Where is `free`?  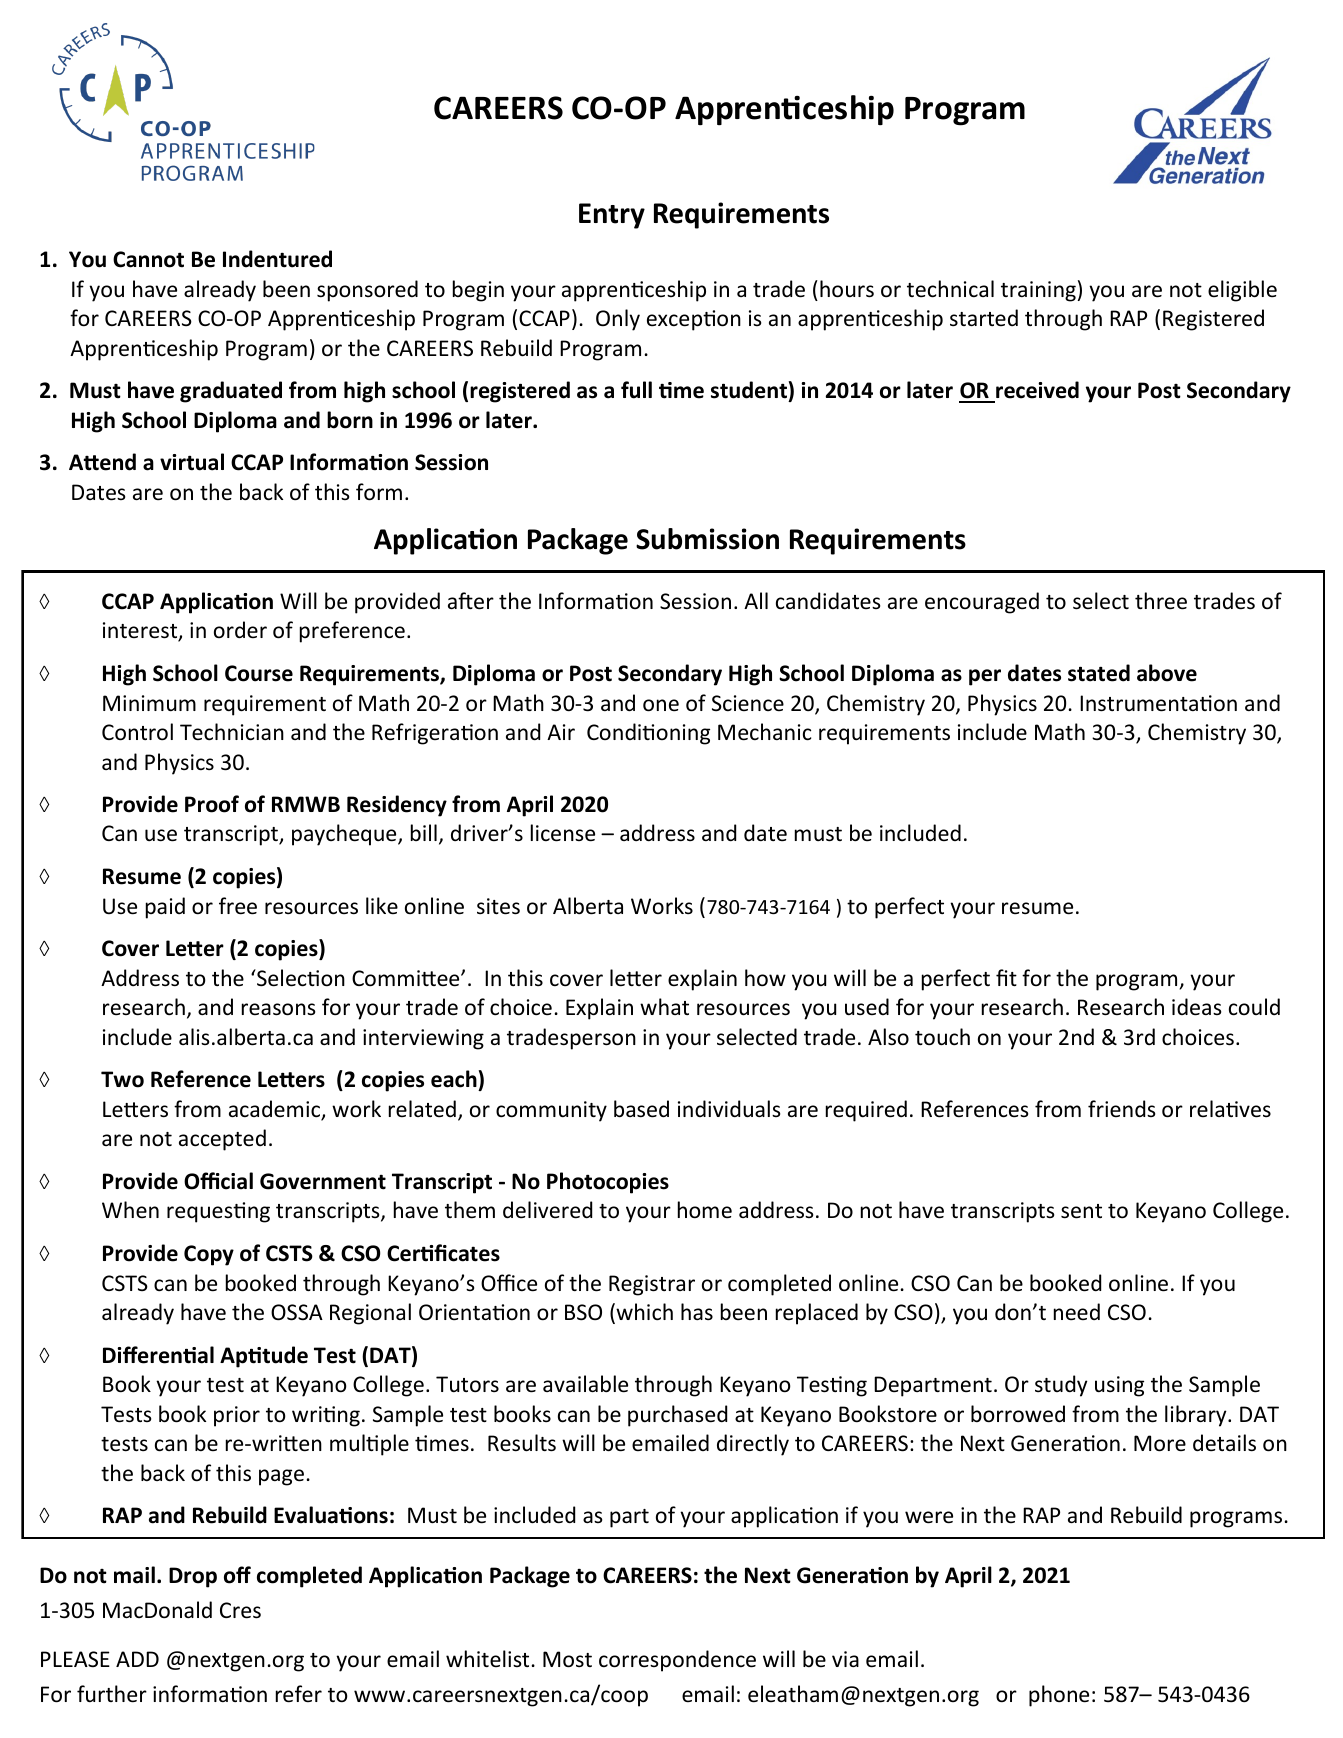 free is located at coordinates (238, 906).
